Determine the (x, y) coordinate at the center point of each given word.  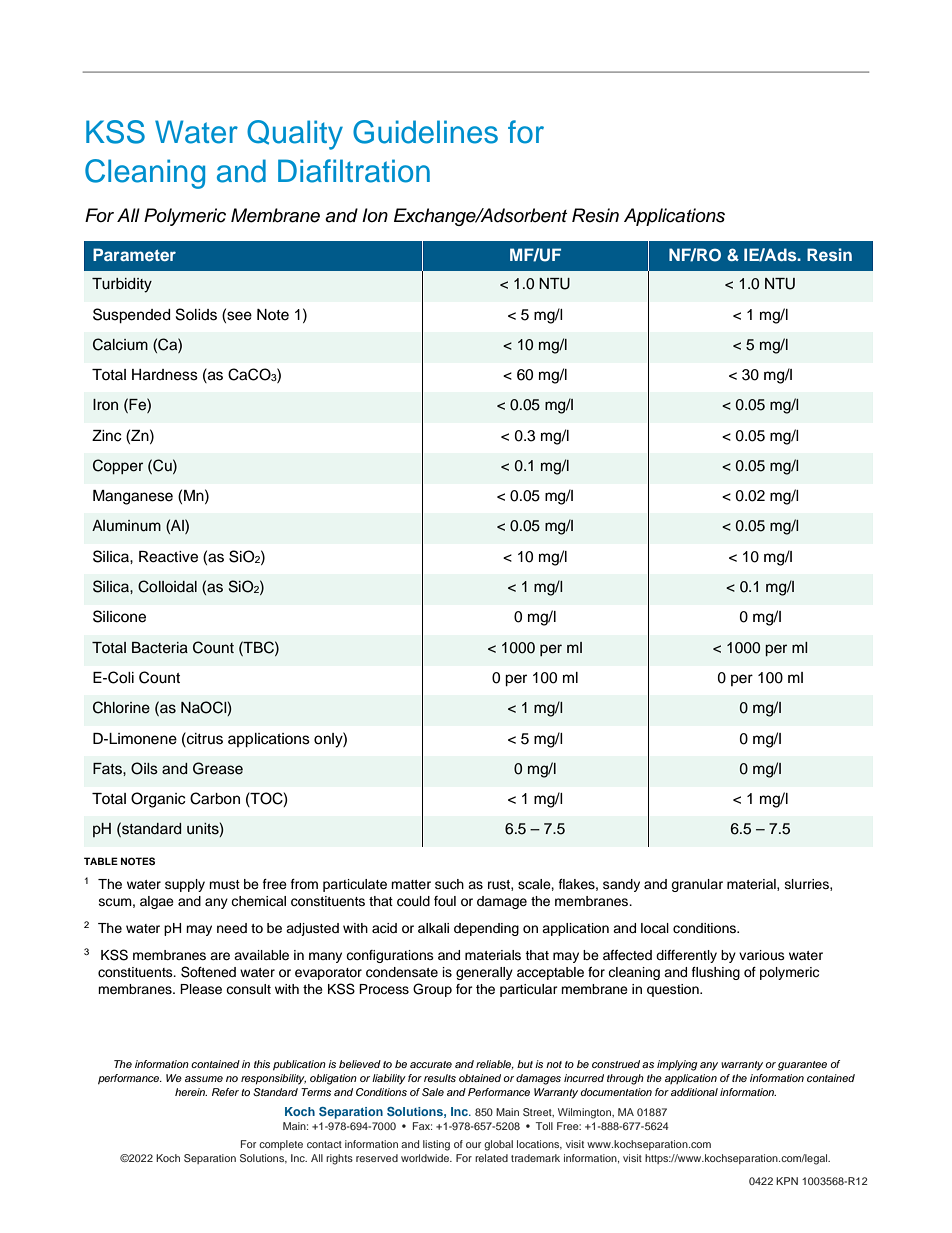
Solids (196, 314)
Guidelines (425, 132)
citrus (204, 738)
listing (436, 1145)
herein (191, 1092)
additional (694, 1092)
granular (697, 885)
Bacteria (160, 648)
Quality (295, 135)
